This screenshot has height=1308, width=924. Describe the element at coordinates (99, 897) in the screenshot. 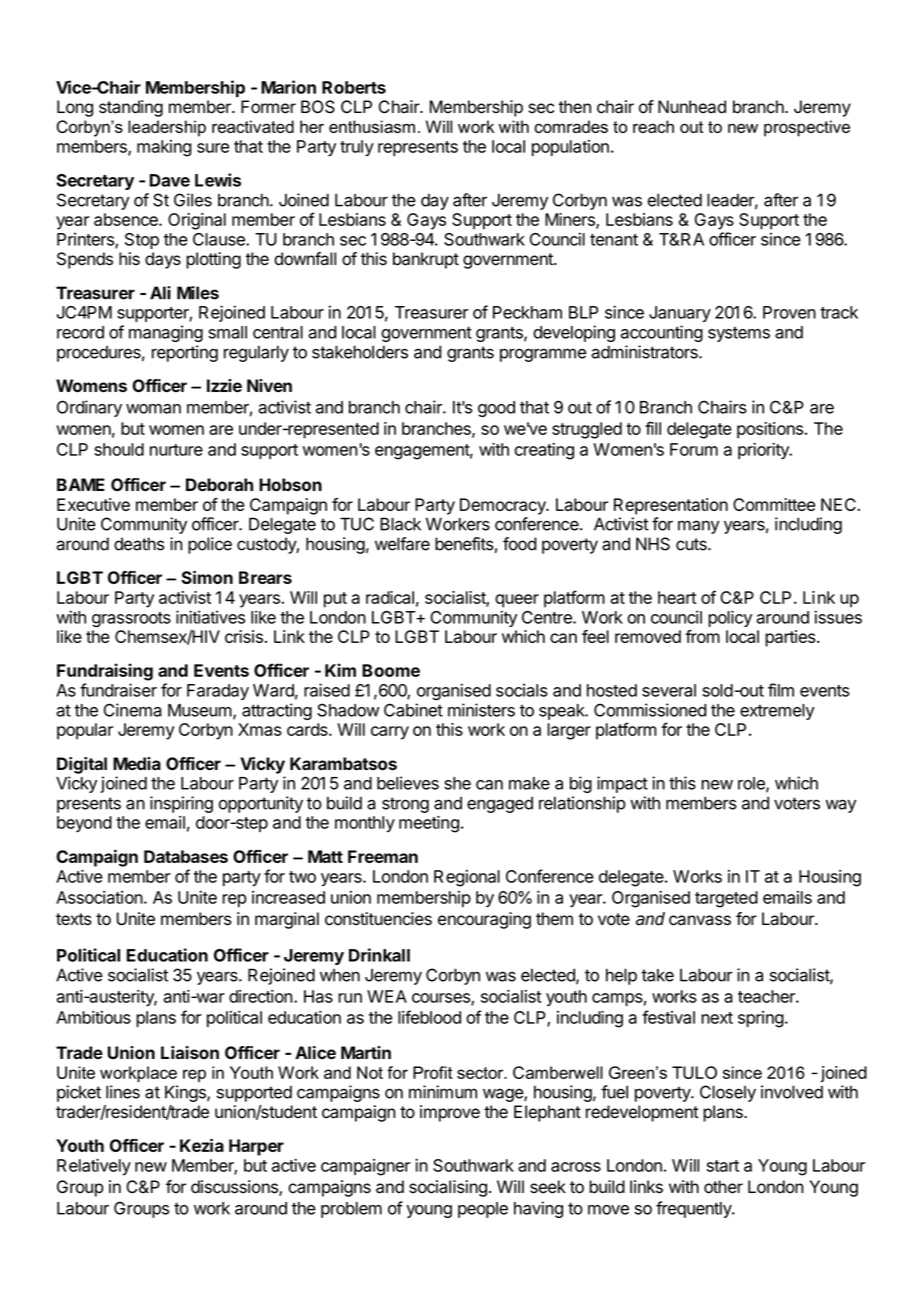

I see `Association` at that location.
